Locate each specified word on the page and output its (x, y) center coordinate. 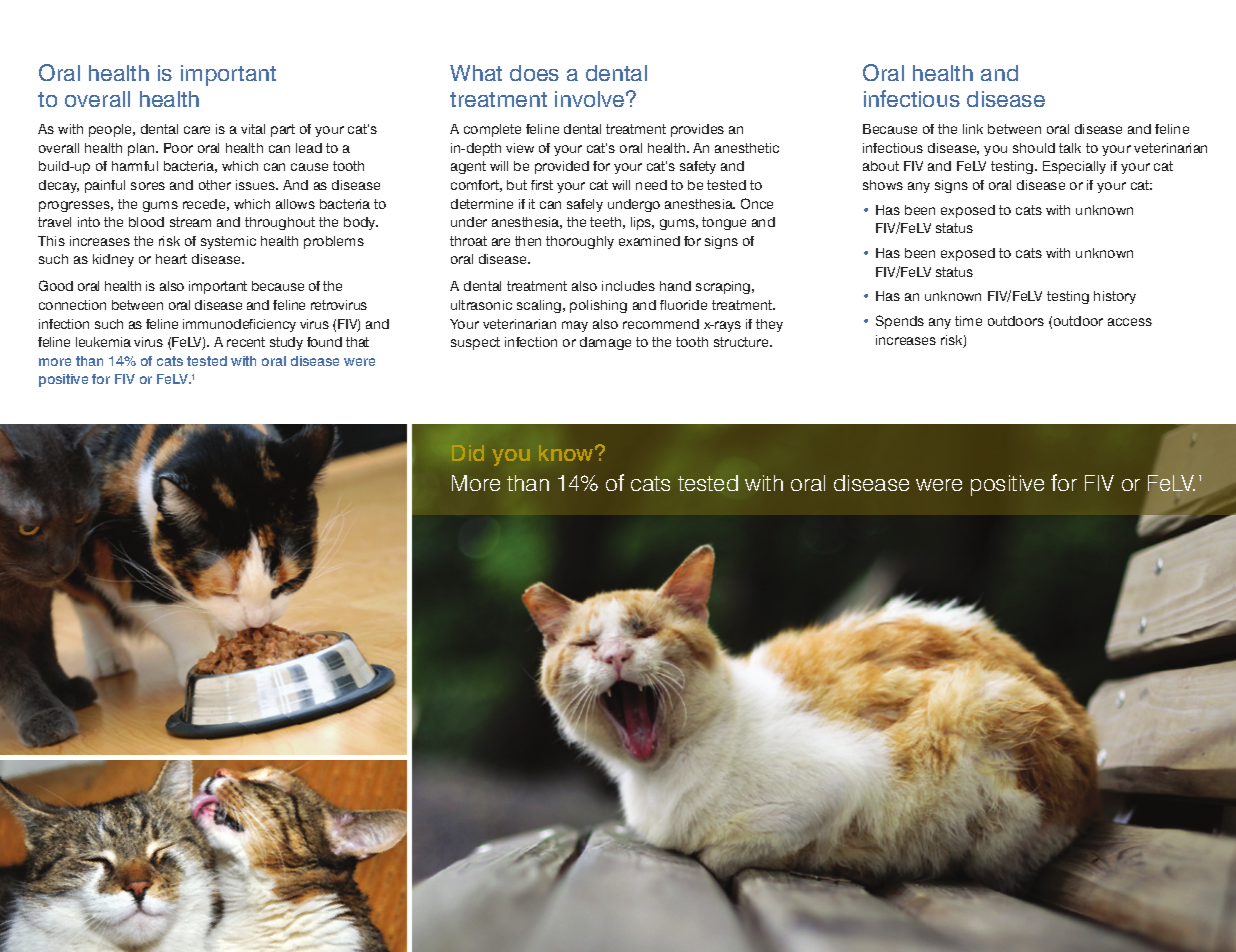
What (476, 73)
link (973, 129)
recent (246, 342)
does (534, 73)
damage (605, 343)
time (968, 321)
